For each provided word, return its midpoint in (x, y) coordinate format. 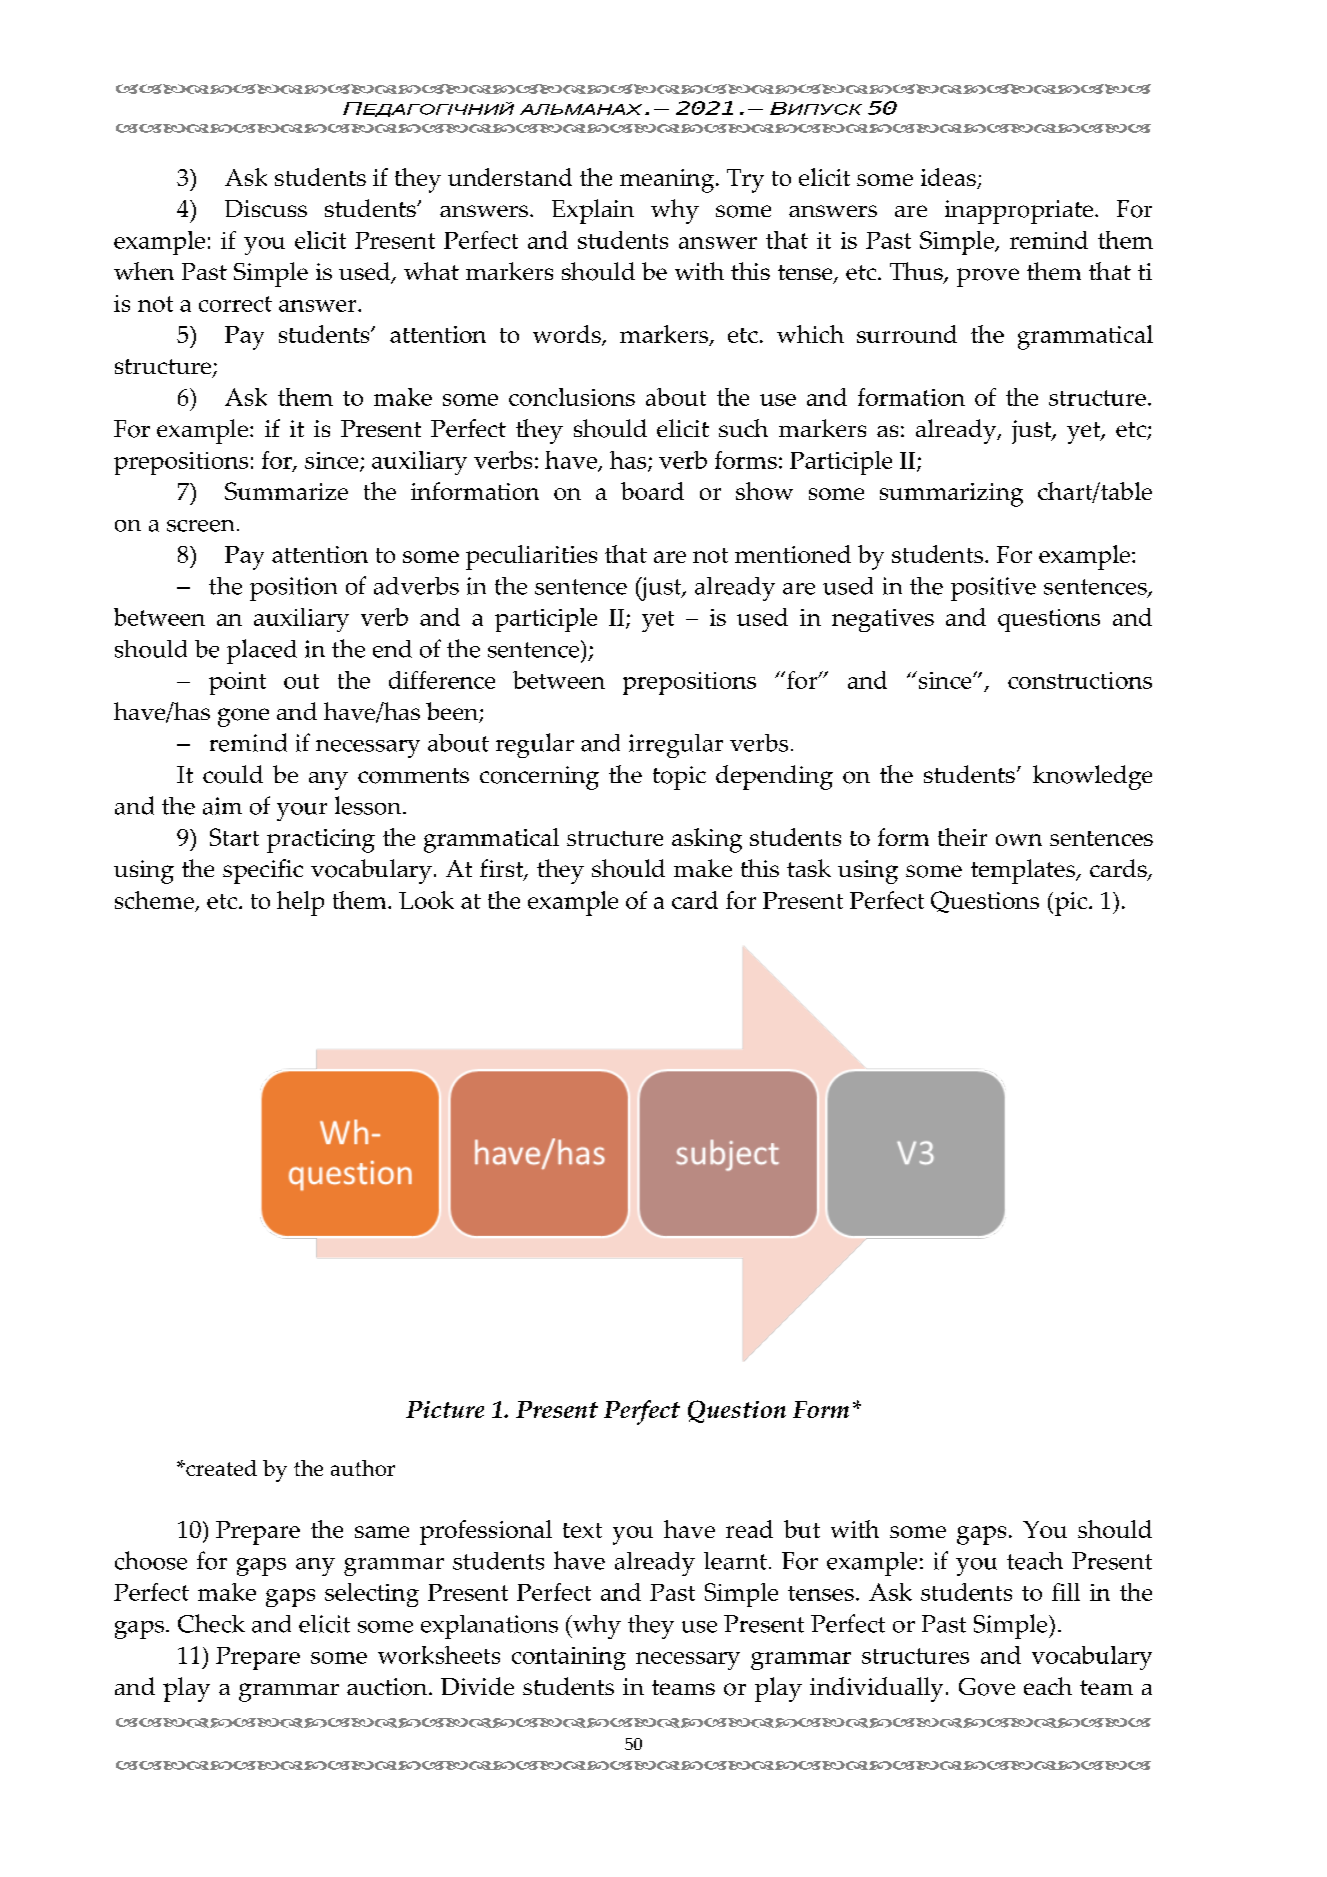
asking (707, 840)
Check (211, 1623)
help (300, 903)
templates (1024, 871)
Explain (593, 211)
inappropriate (1019, 212)
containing (569, 1658)
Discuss (266, 208)
